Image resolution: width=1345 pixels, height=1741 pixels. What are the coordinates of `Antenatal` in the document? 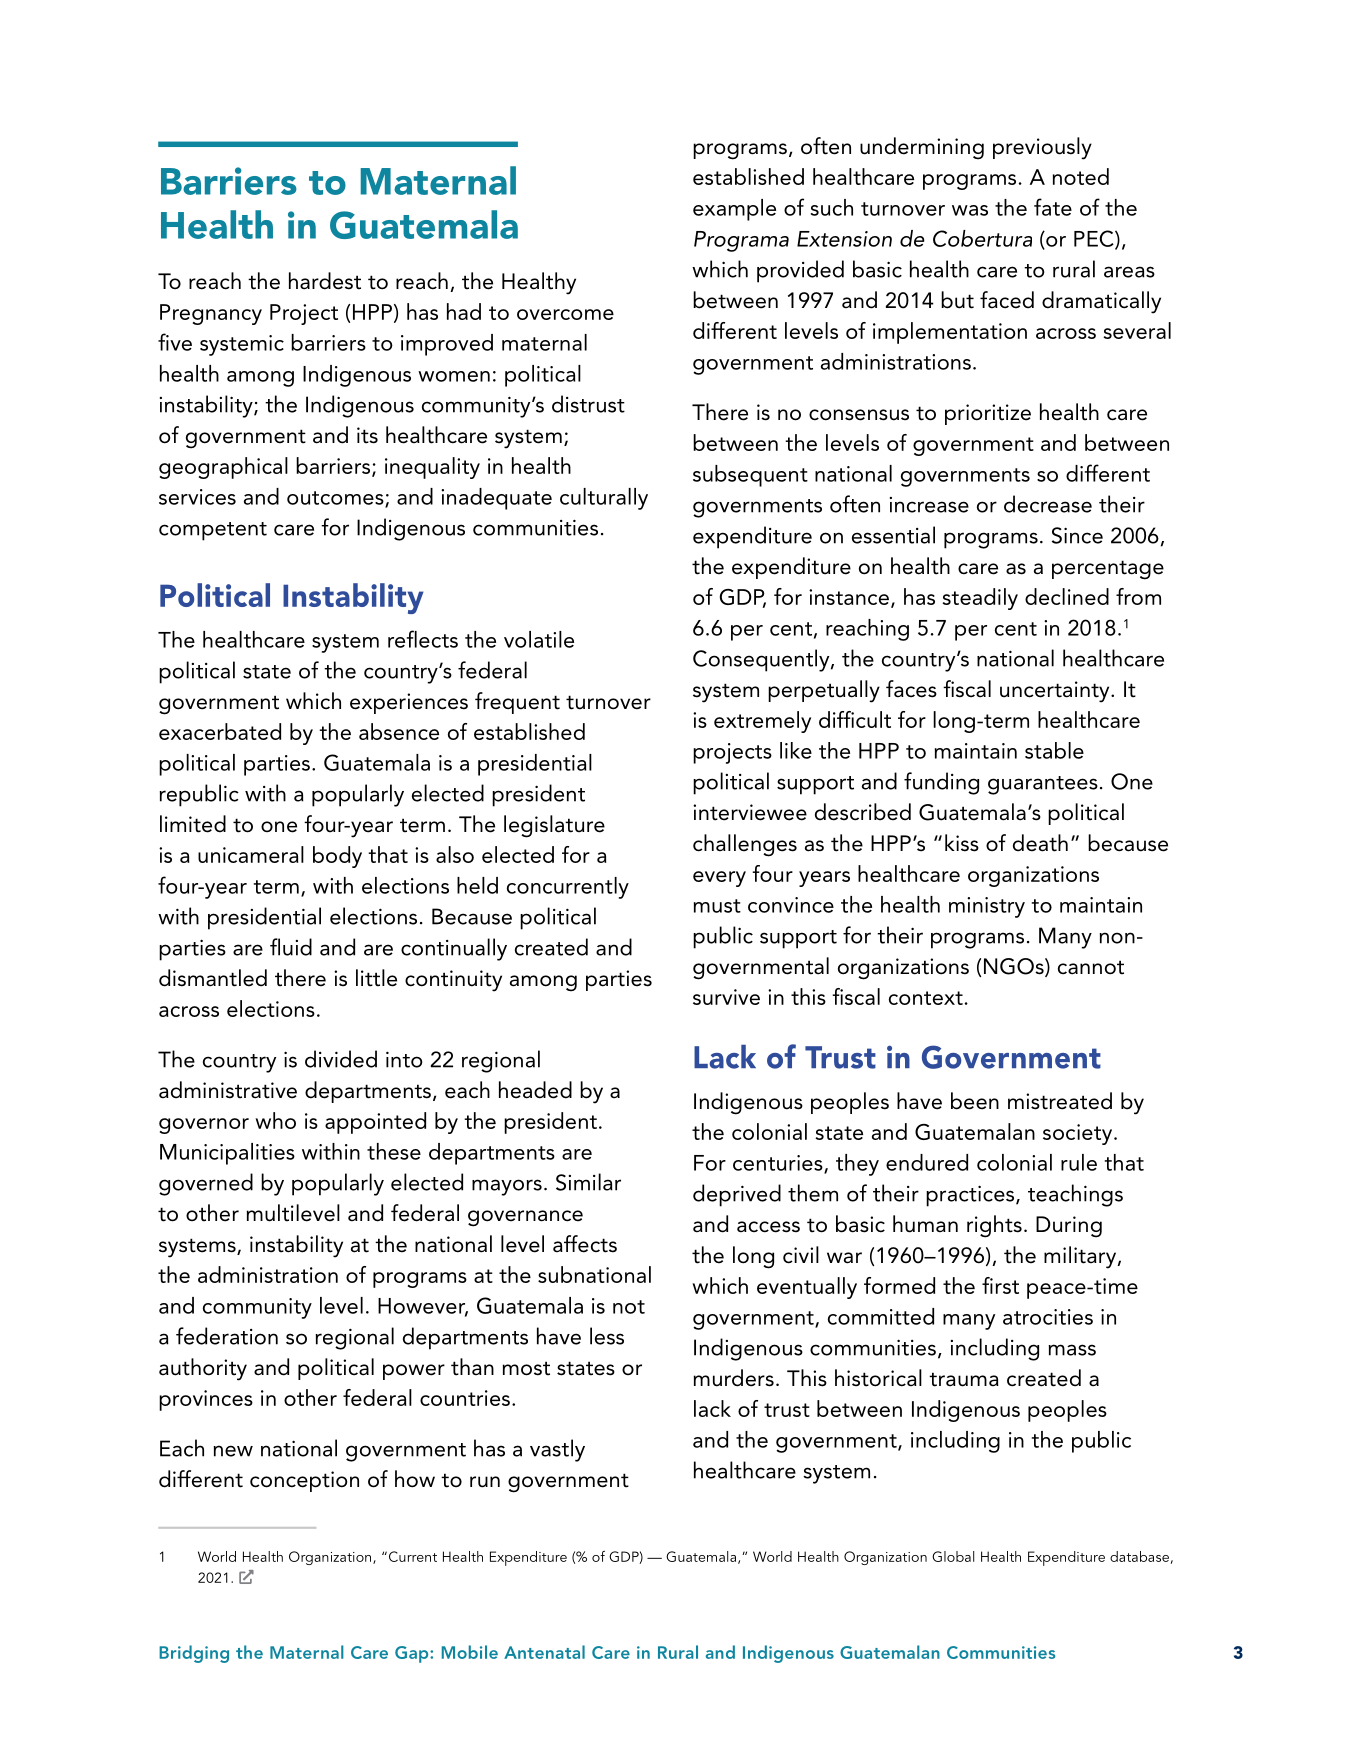 It's located at (544, 1652).
